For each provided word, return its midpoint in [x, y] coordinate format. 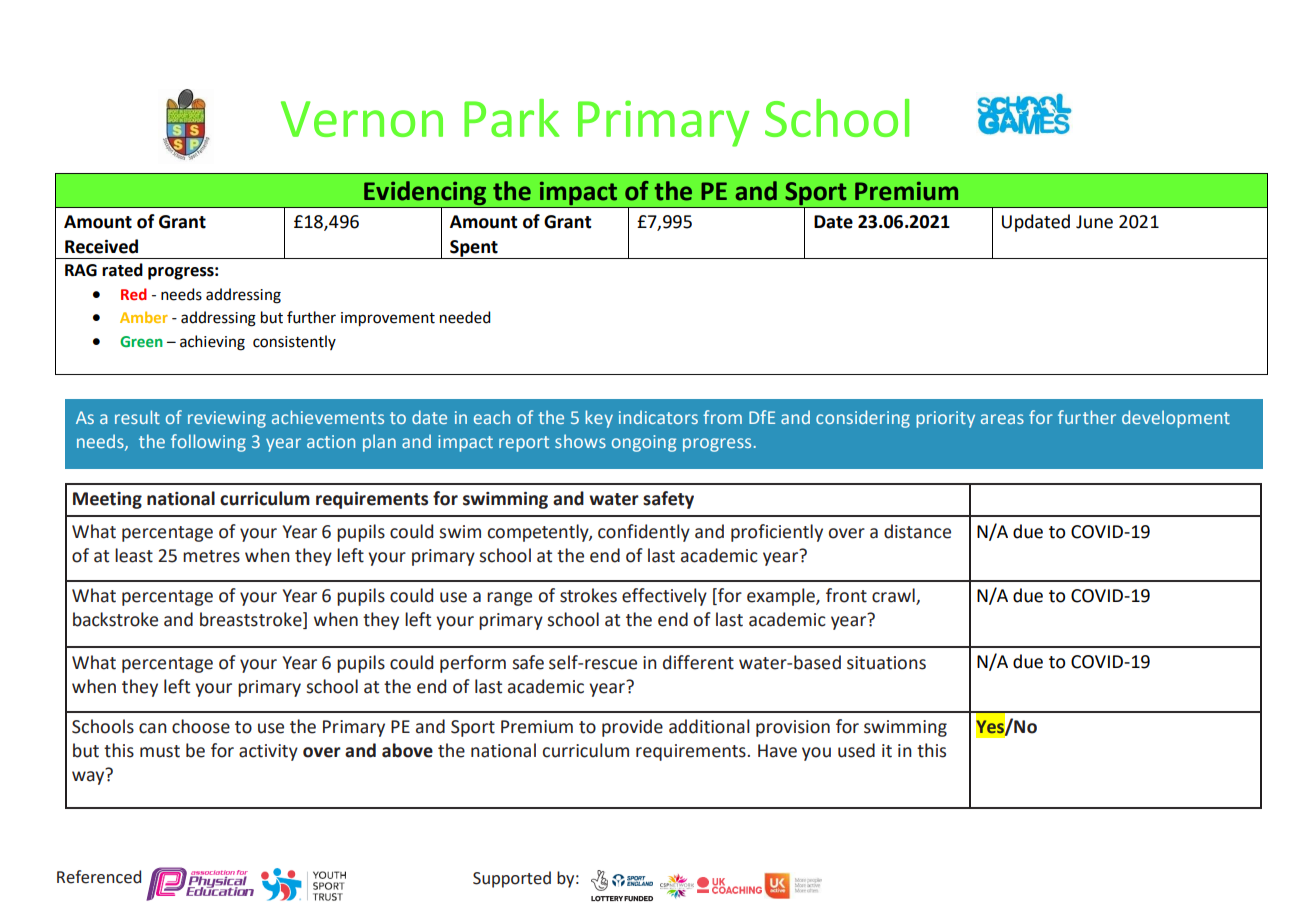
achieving [212, 343]
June [1094, 222]
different [698, 662]
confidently [644, 533]
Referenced [99, 877]
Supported [512, 879]
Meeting [107, 500]
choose [201, 726]
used [856, 750]
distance [917, 531]
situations [886, 663]
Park [512, 118]
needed [465, 317]
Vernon [362, 119]
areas [1002, 419]
